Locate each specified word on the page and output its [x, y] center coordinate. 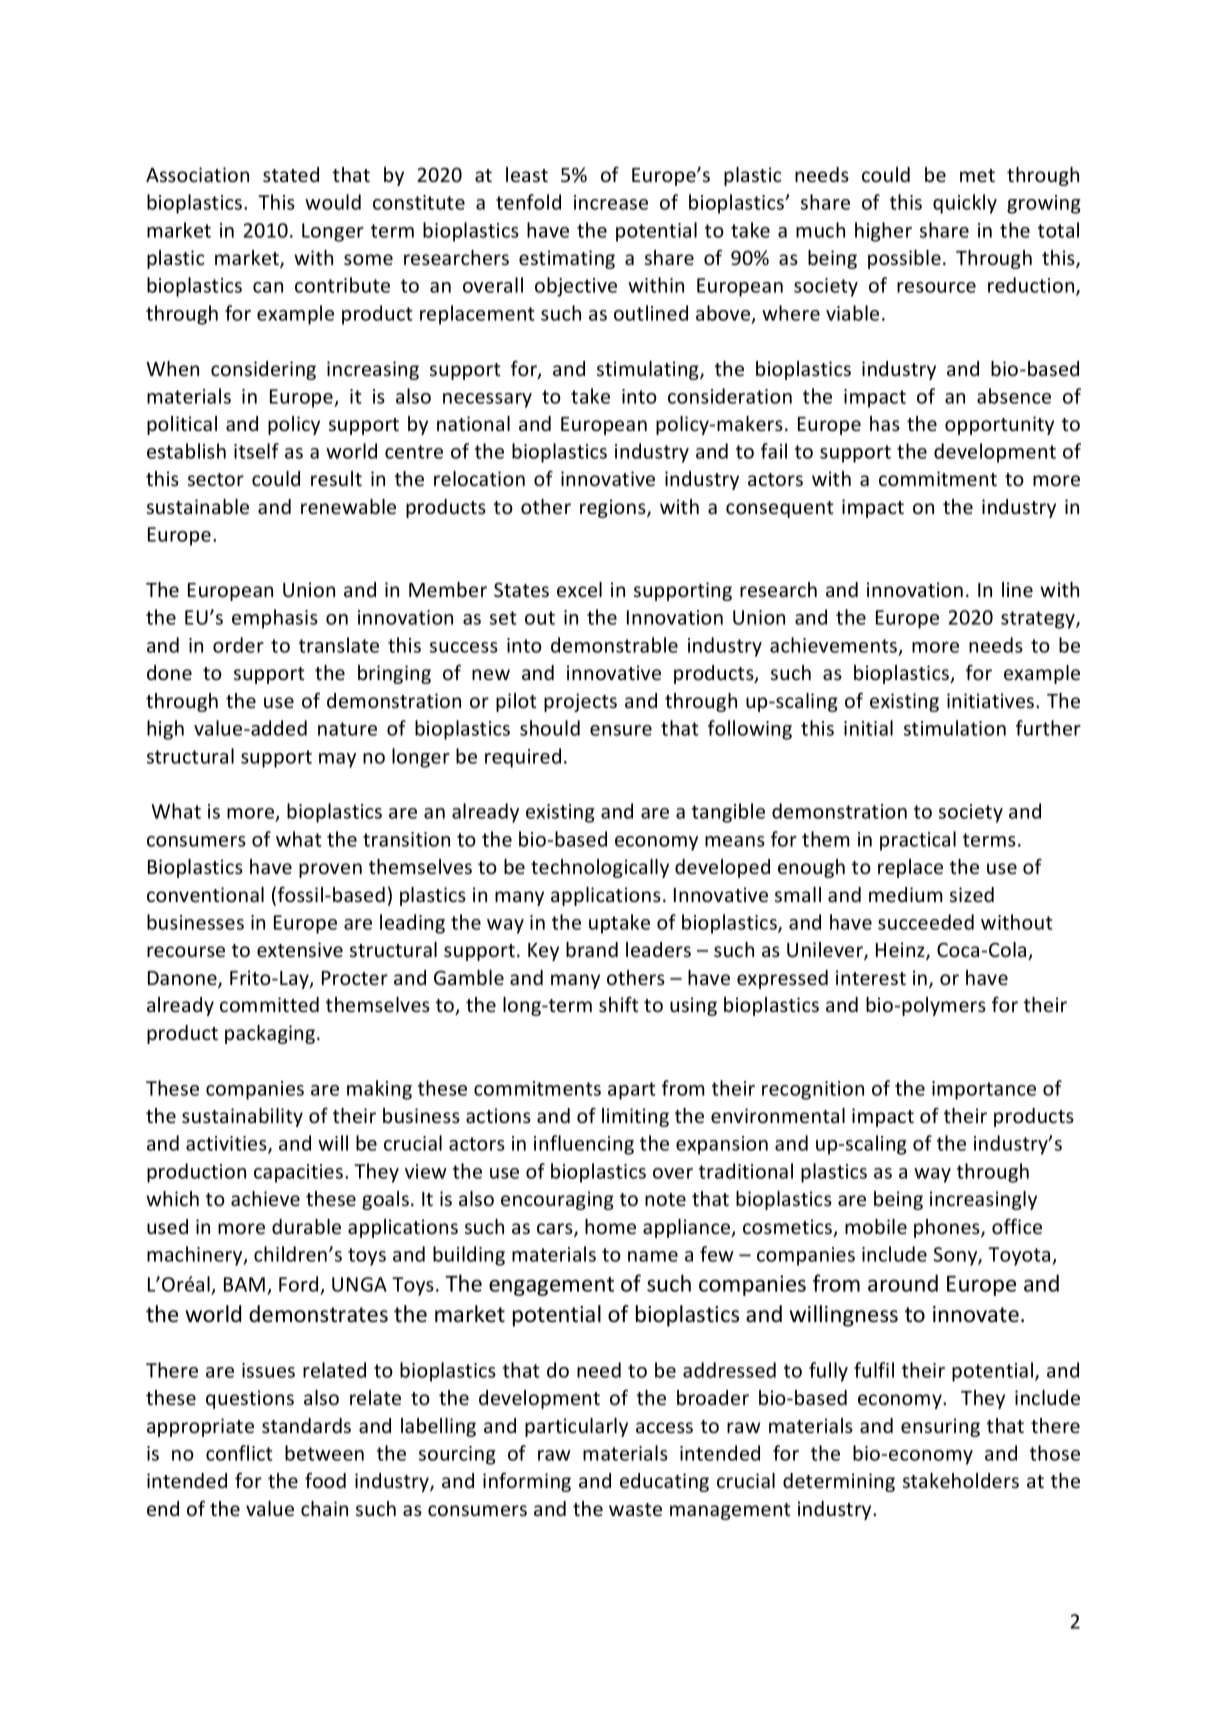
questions [250, 1399]
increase [611, 202]
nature [347, 729]
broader [713, 1397]
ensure [621, 730]
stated [291, 175]
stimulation [955, 728]
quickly [965, 204]
